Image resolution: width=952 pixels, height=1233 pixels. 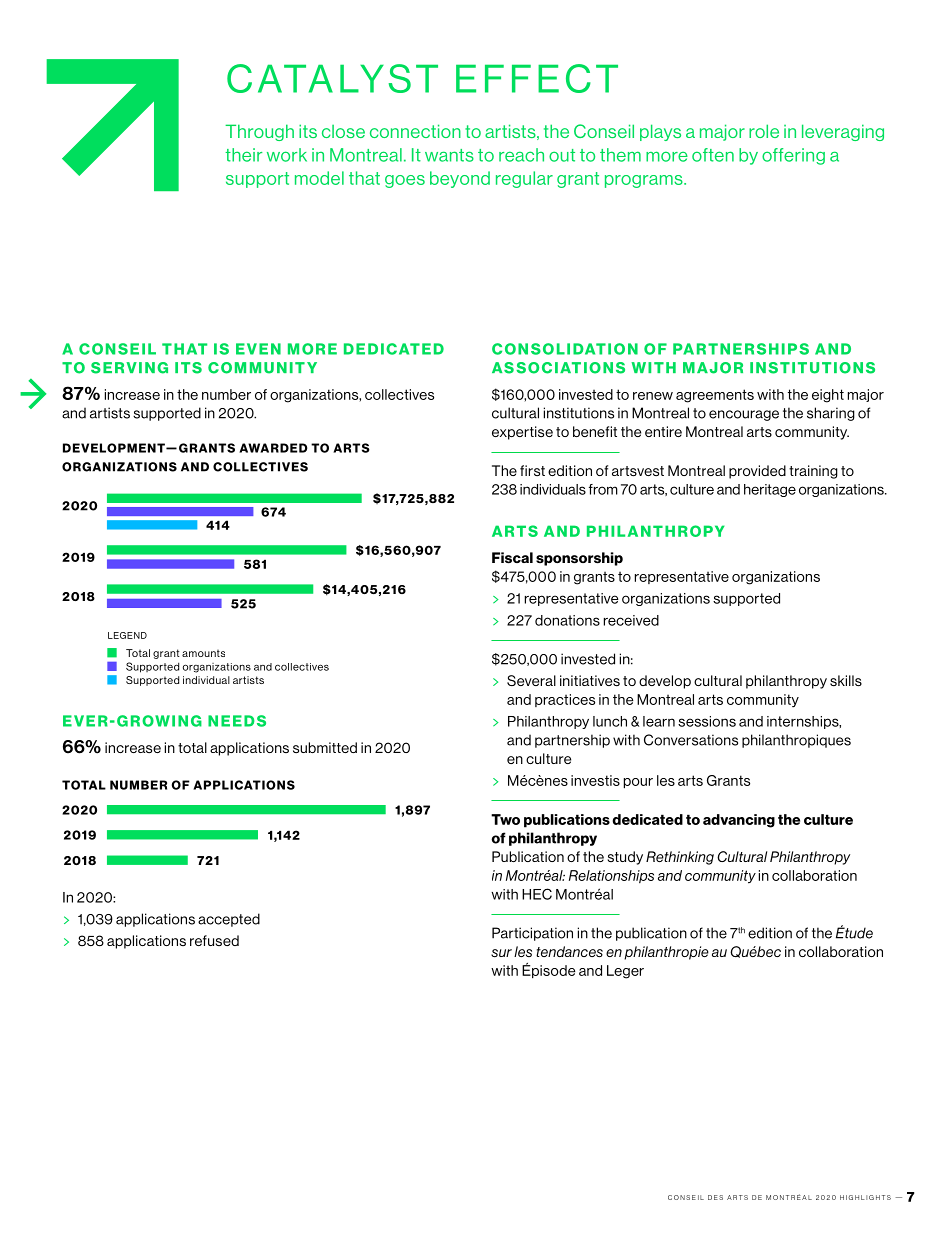 What do you see at coordinates (505, 819) in the image?
I see `Two` at bounding box center [505, 819].
